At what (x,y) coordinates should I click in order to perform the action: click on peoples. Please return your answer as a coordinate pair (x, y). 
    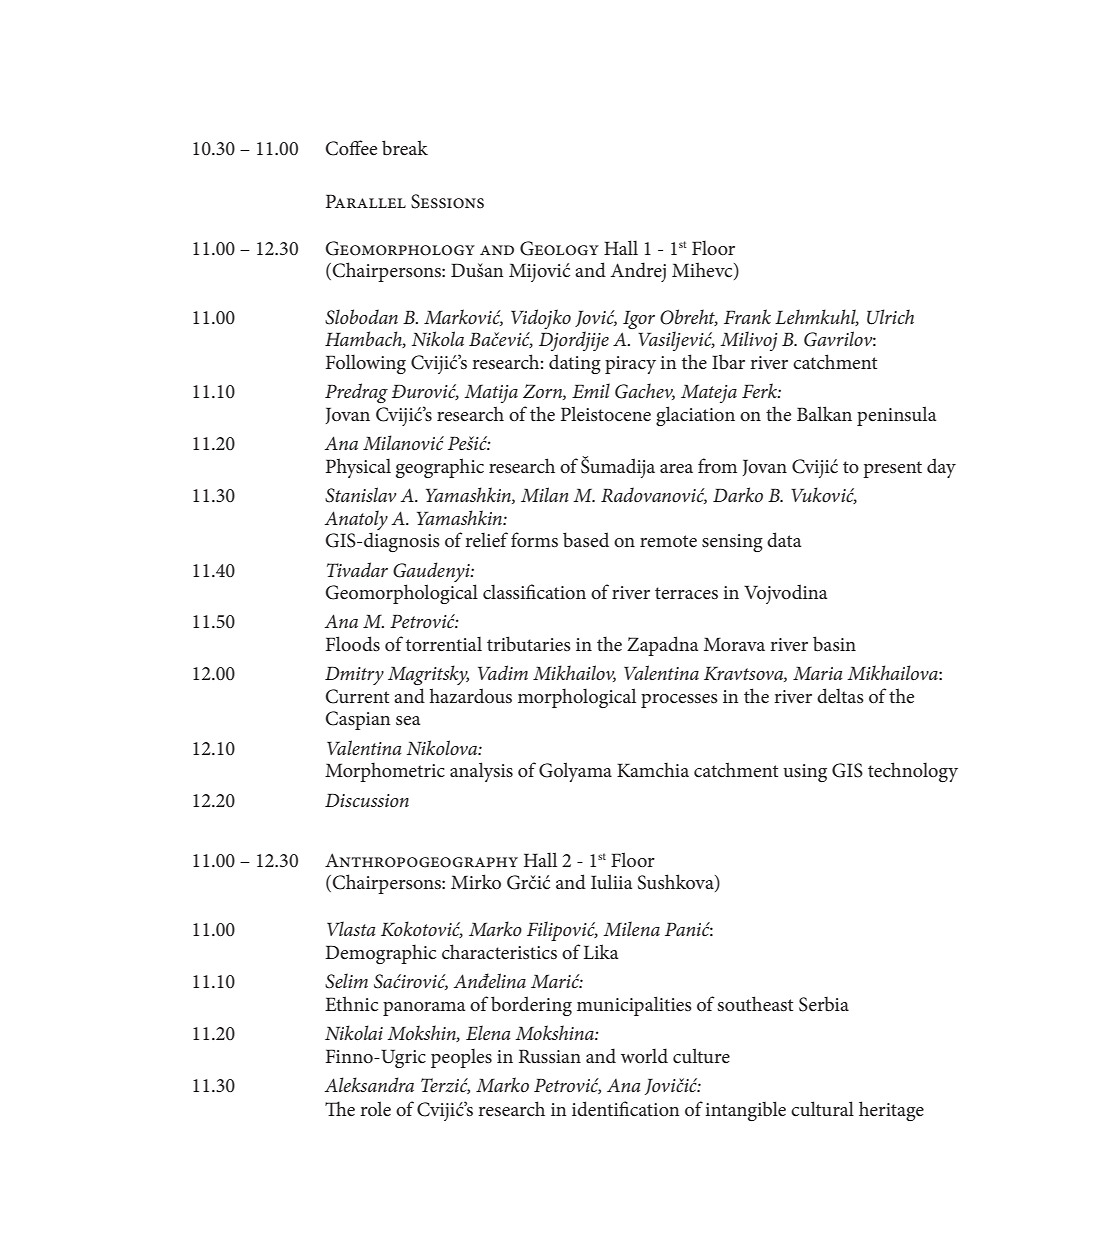
    Looking at the image, I should click on (461, 1058).
